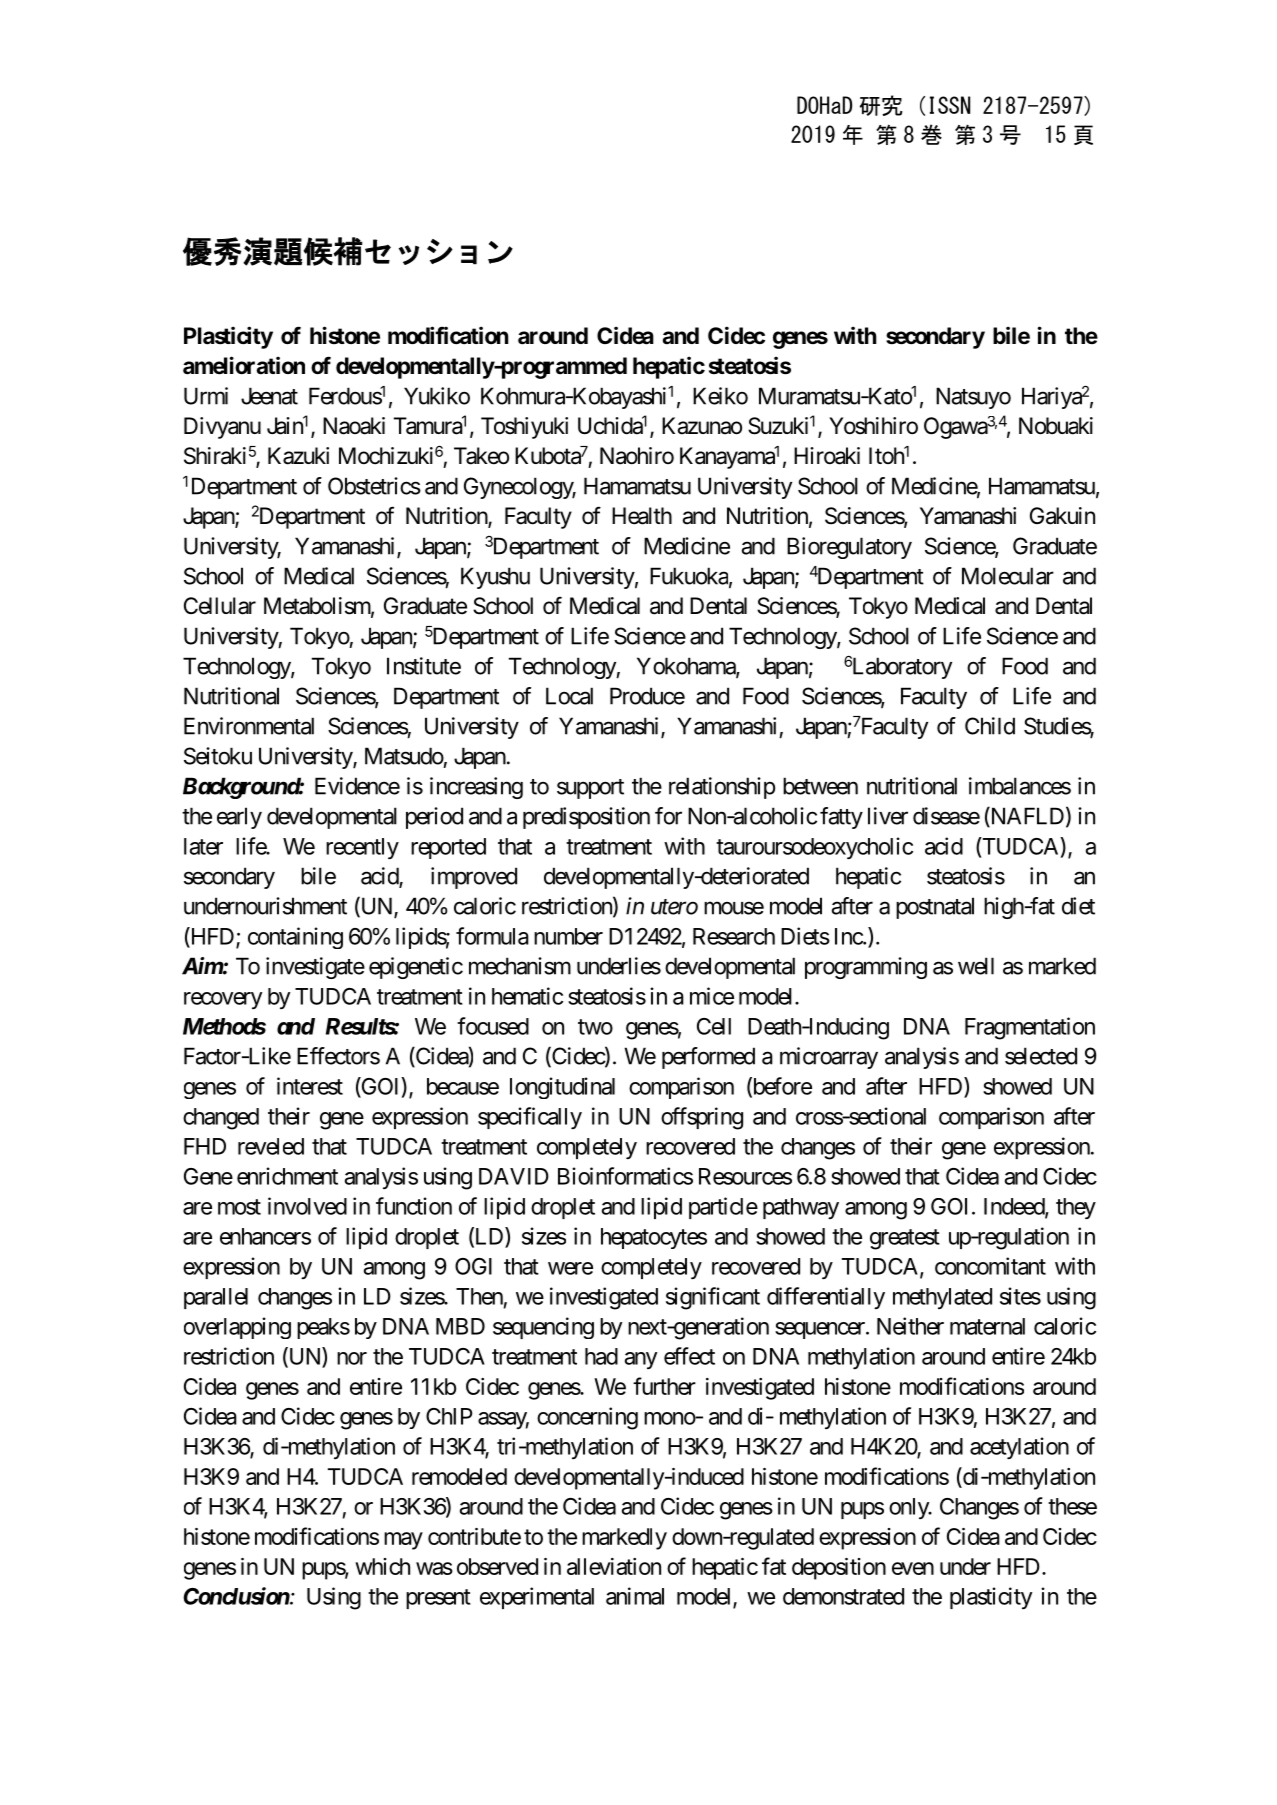 This image has height=1805, width=1277. Describe the element at coordinates (244, 365) in the image. I see `amelioration` at that location.
